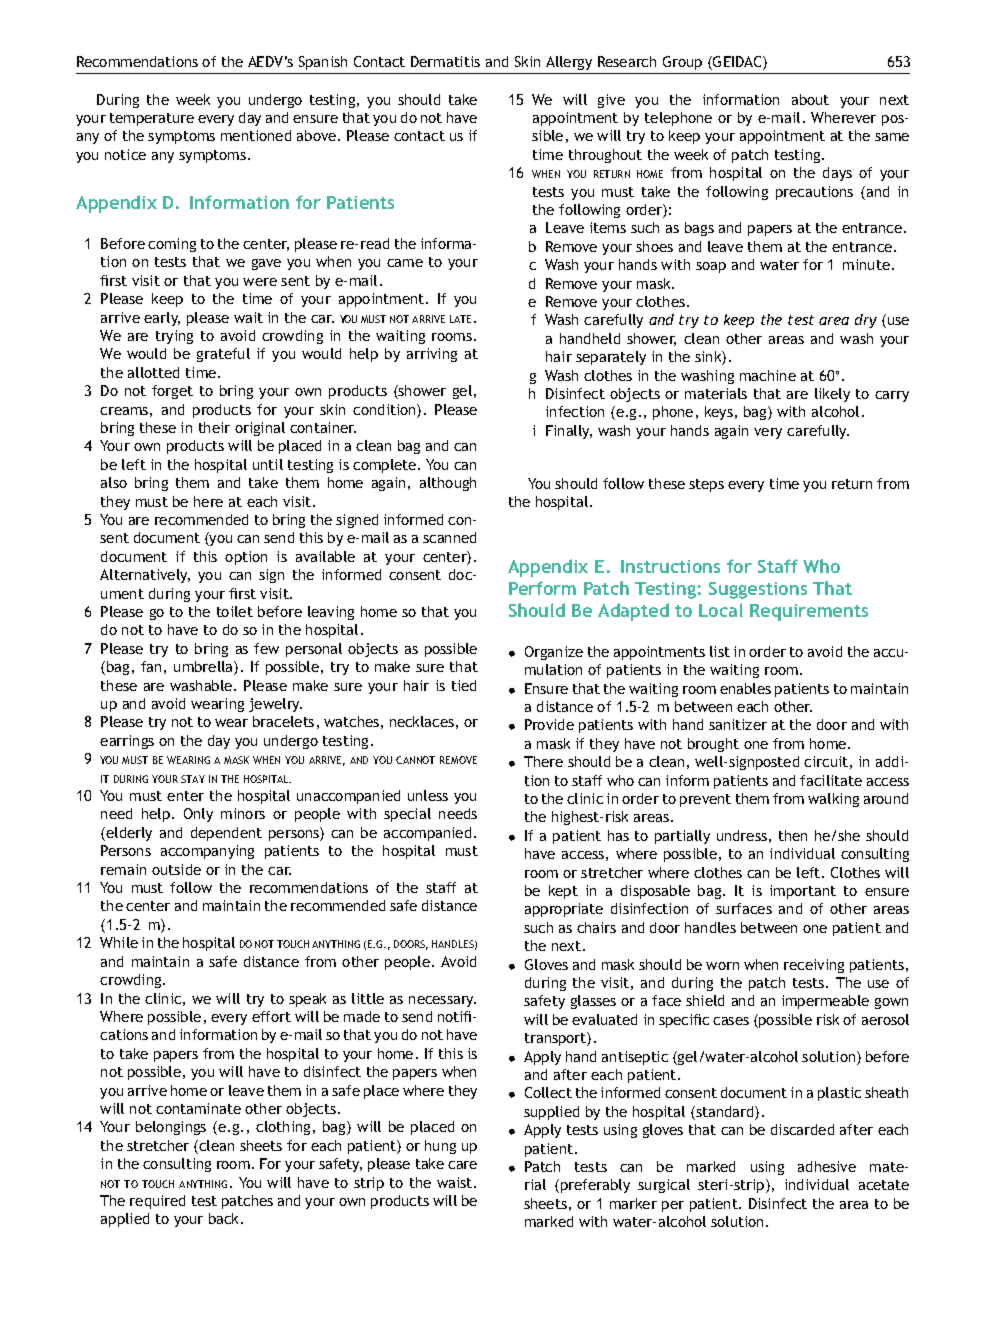 The height and width of the screenshot is (1333, 1000). Describe the element at coordinates (174, 337) in the screenshot. I see `trying` at that location.
